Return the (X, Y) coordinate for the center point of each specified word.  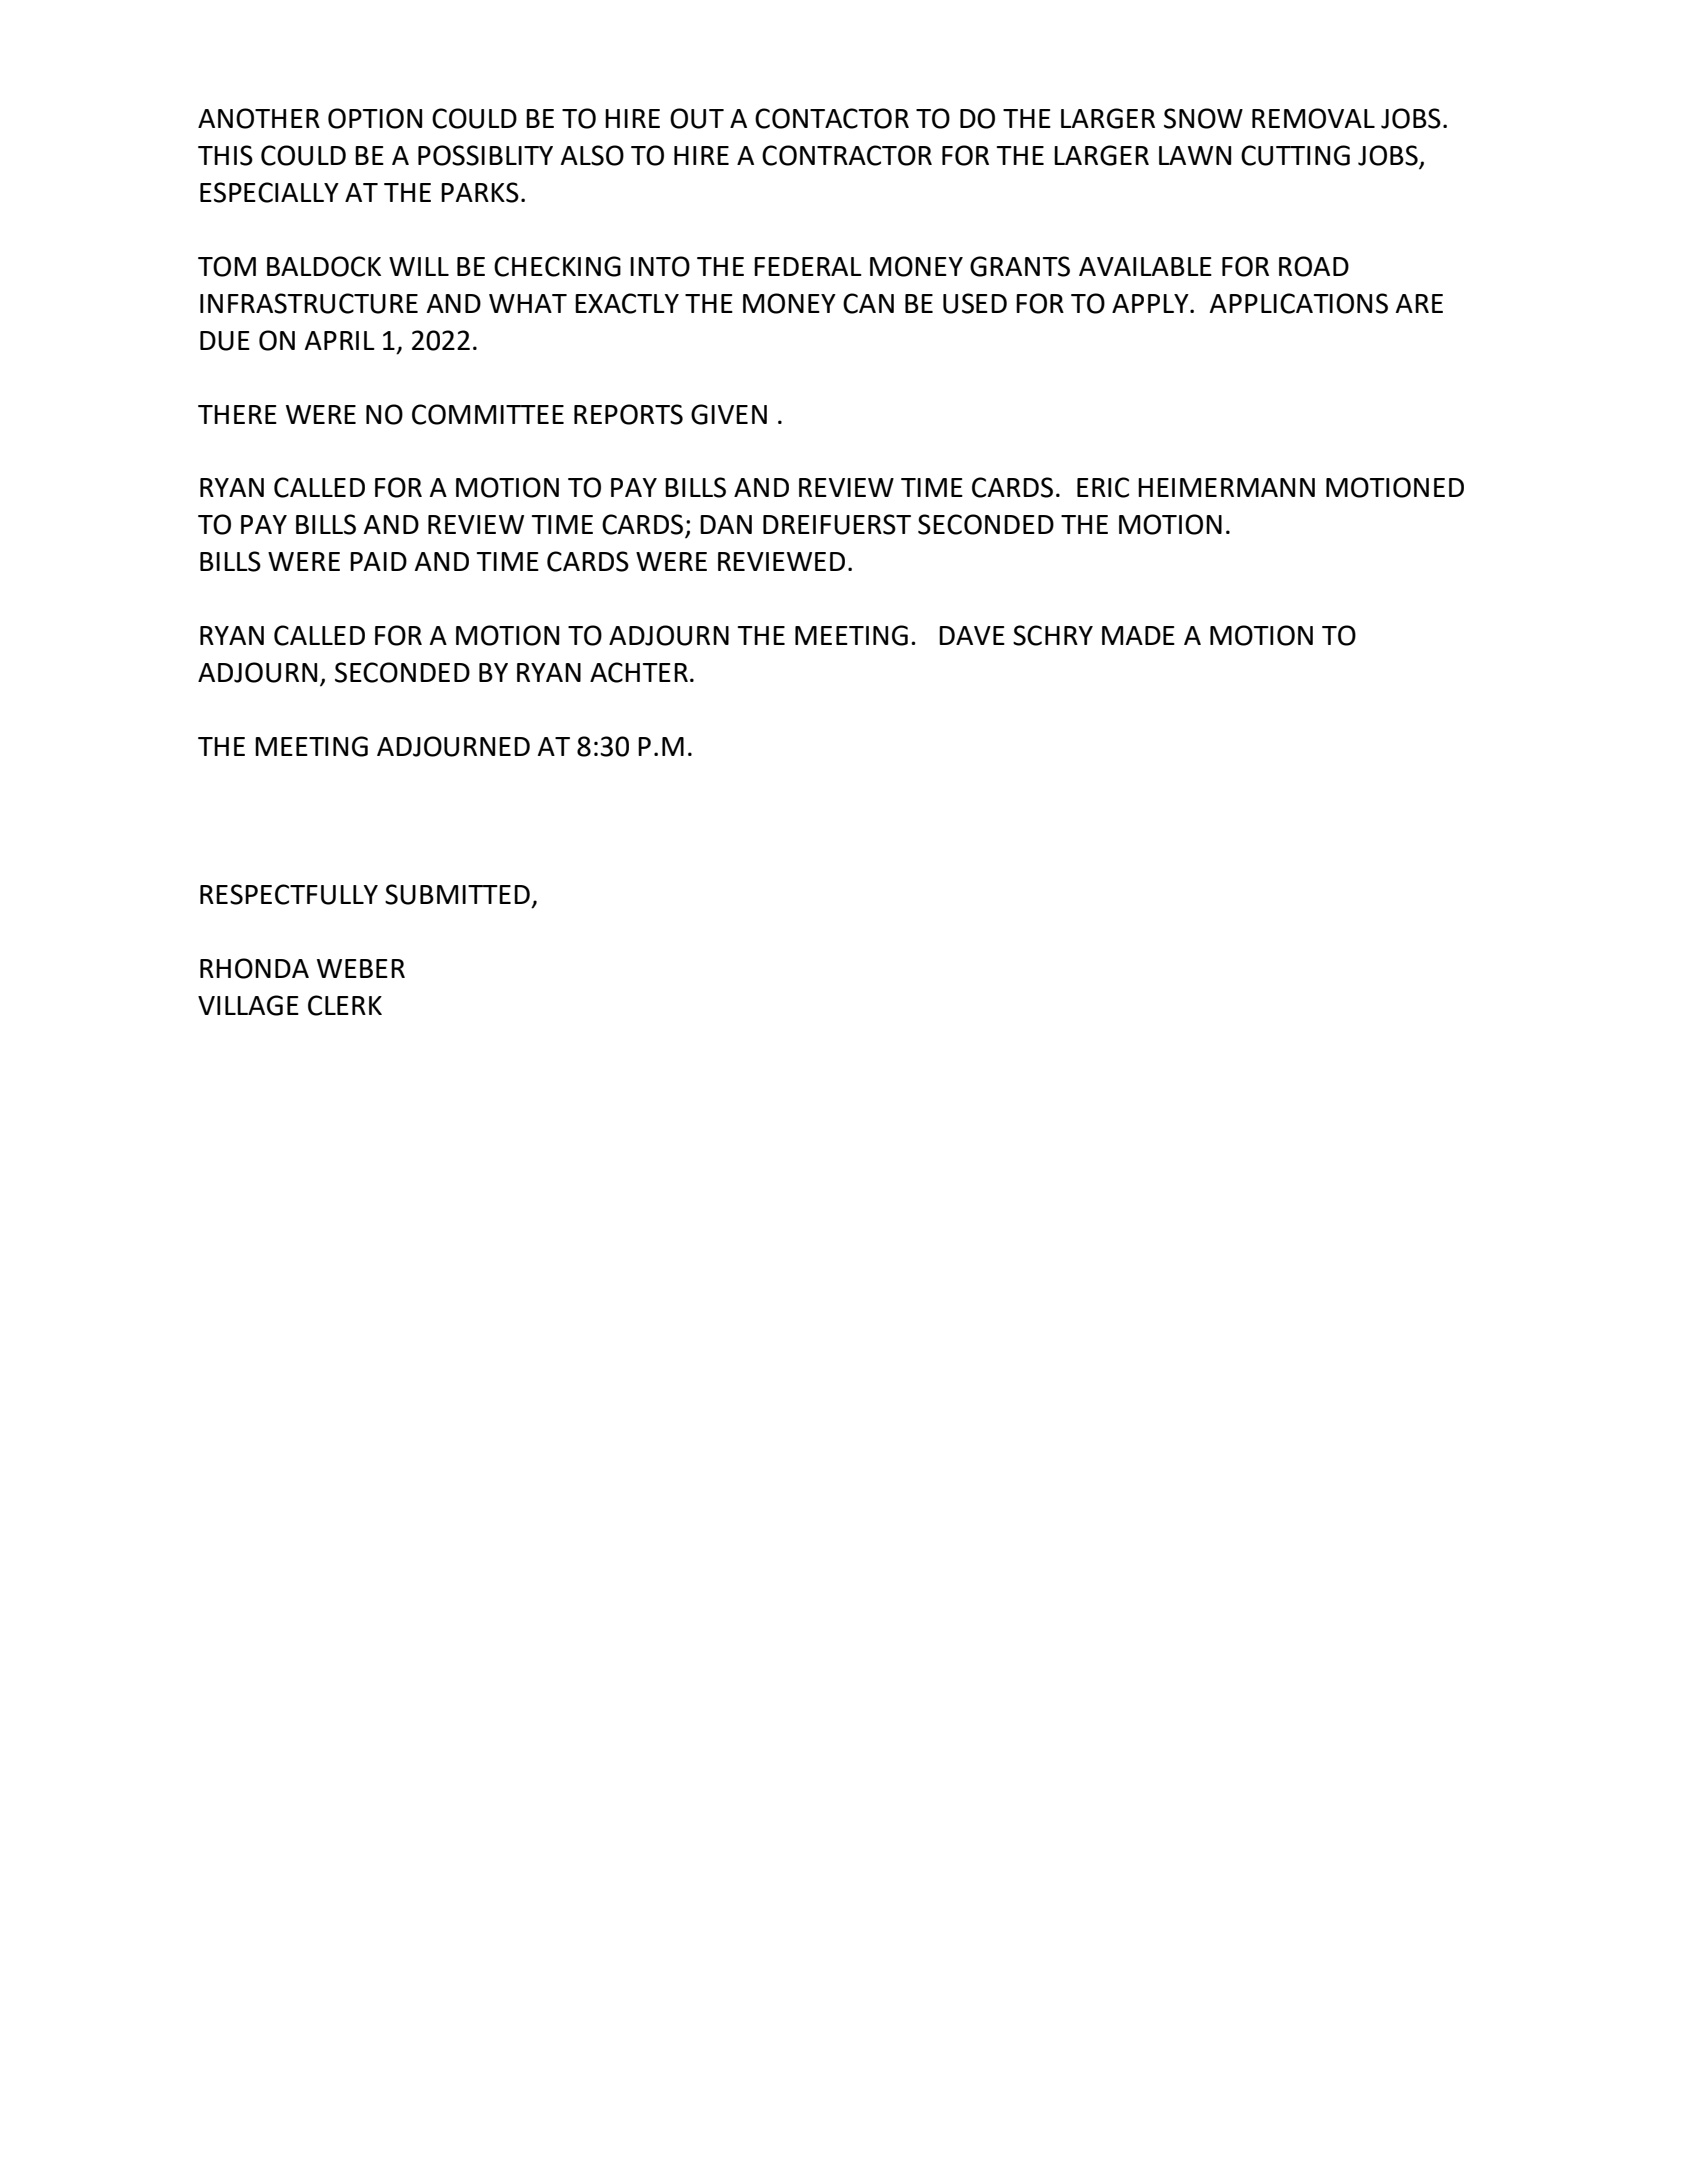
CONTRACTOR (847, 155)
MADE (1138, 635)
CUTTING (1295, 155)
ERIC (1103, 487)
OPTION (375, 118)
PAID (378, 561)
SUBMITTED (457, 894)
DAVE (972, 635)
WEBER (361, 968)
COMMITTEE (488, 414)
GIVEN (729, 414)
